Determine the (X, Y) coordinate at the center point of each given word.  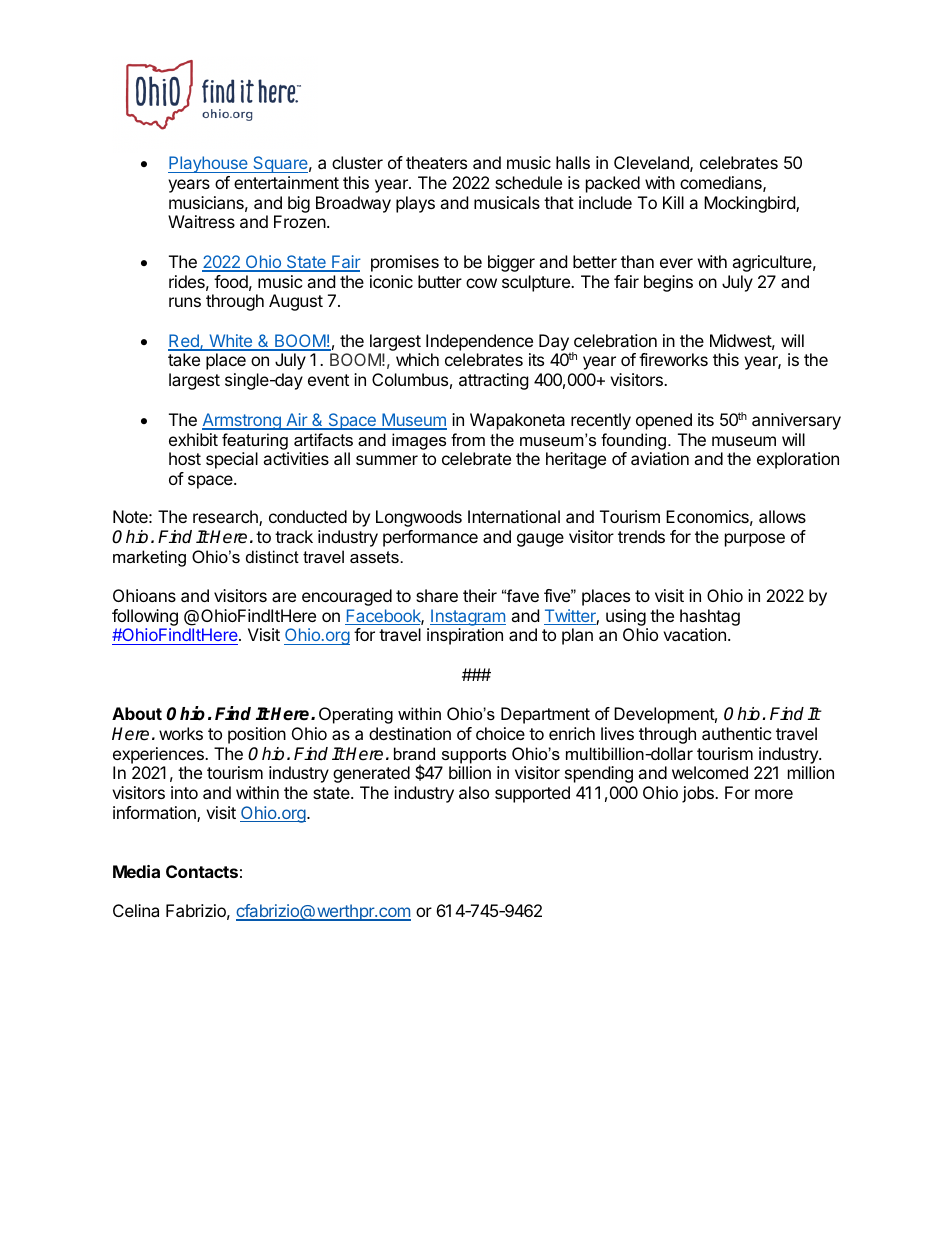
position (257, 735)
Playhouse (209, 164)
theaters (436, 162)
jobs (699, 794)
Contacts (202, 871)
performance (430, 538)
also (474, 792)
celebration (615, 340)
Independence (479, 342)
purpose (755, 540)
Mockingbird (750, 204)
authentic (737, 733)
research (226, 518)
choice (500, 733)
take (184, 359)
